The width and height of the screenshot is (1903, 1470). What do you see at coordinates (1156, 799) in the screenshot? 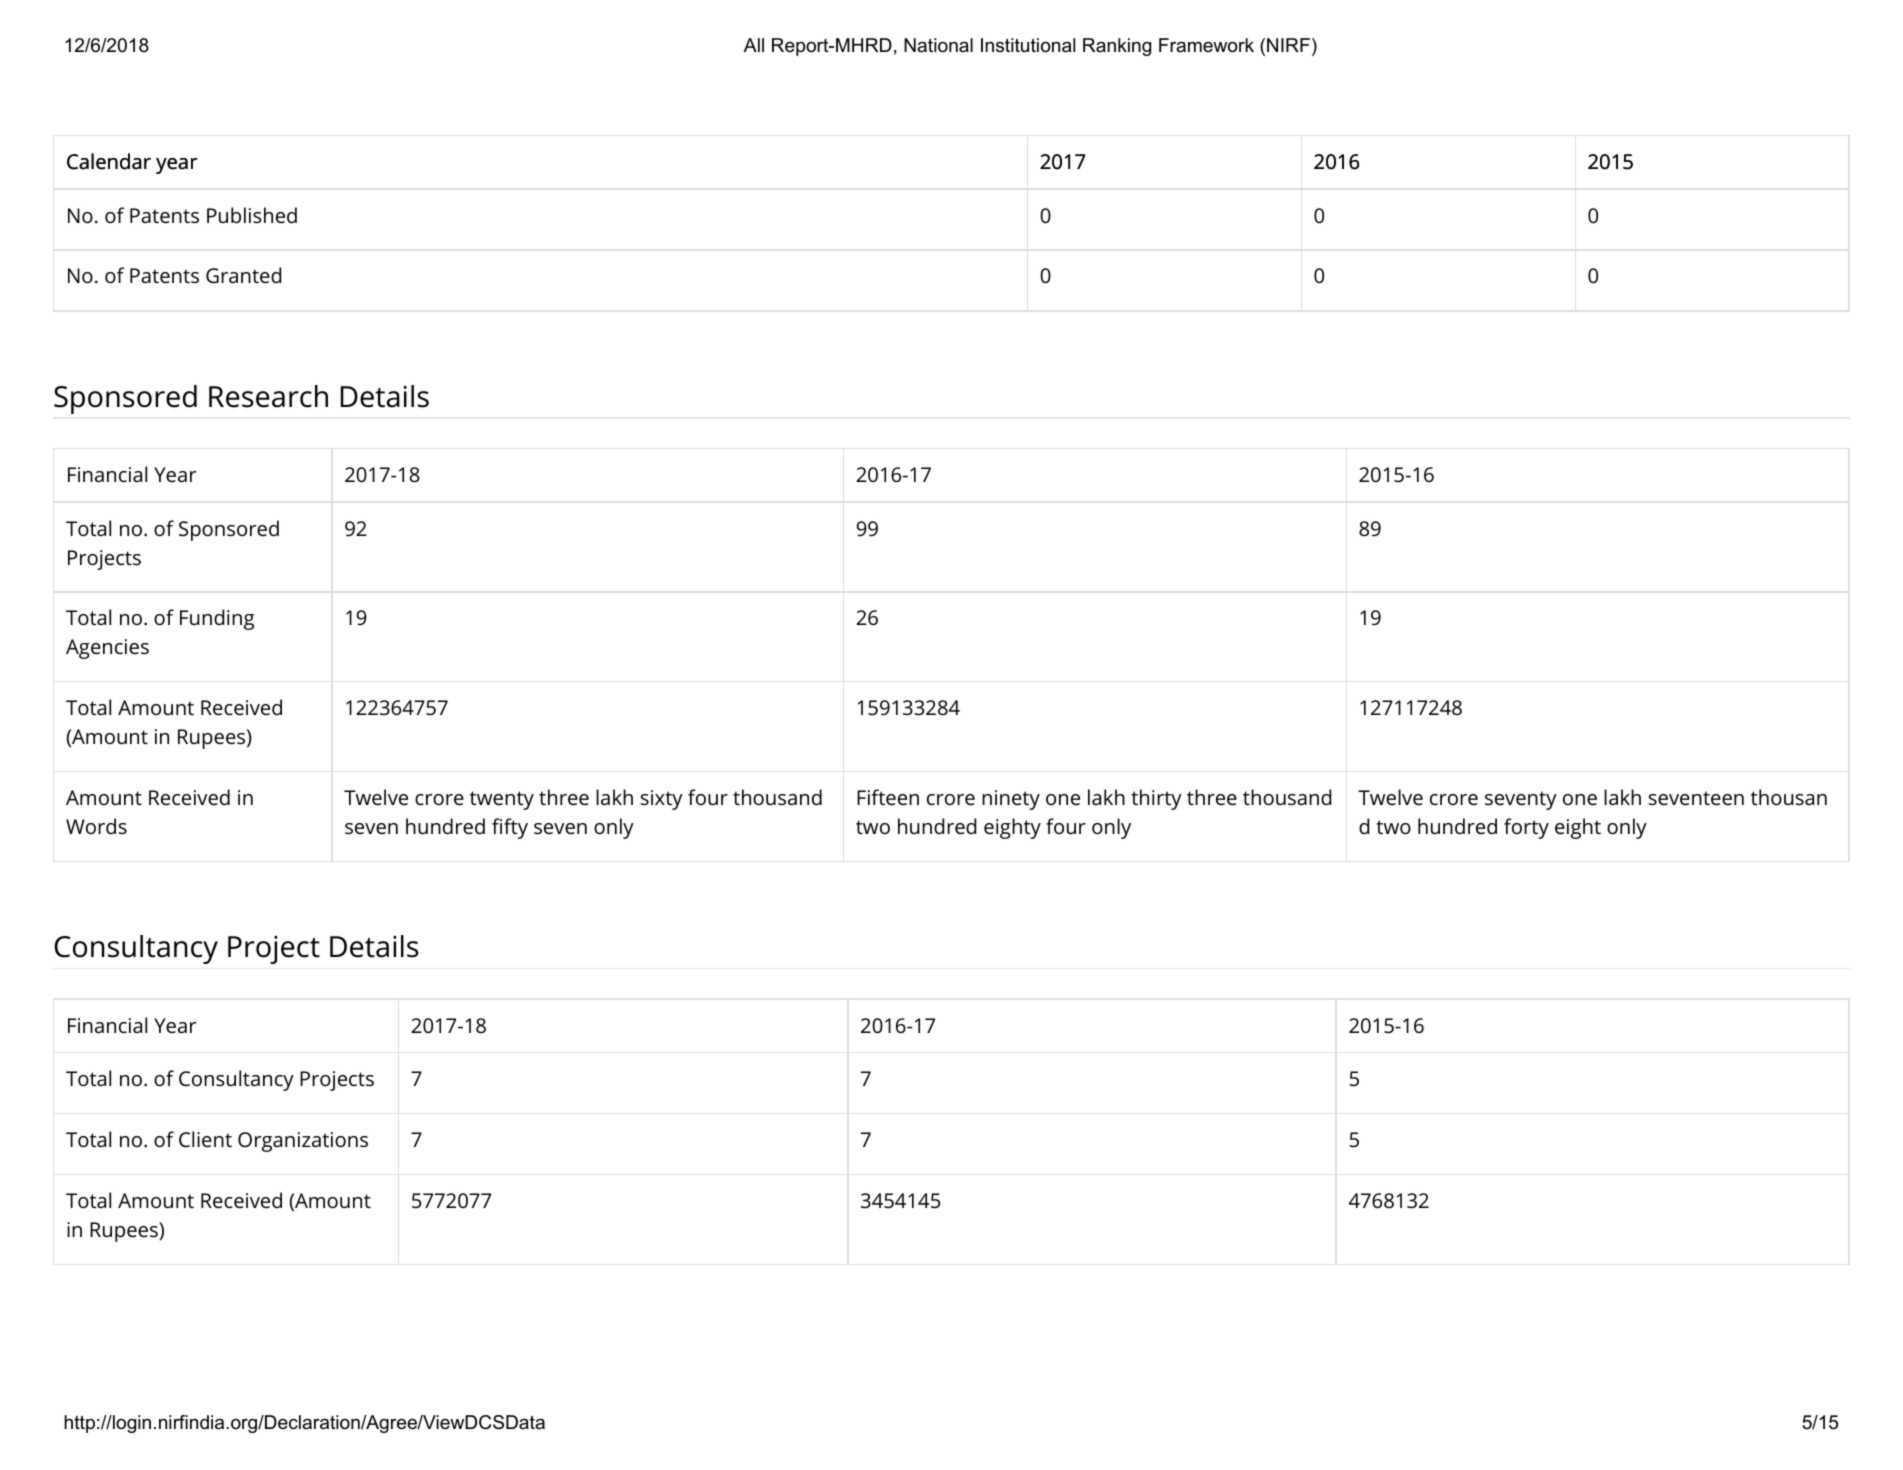
I see `thirty` at bounding box center [1156, 799].
